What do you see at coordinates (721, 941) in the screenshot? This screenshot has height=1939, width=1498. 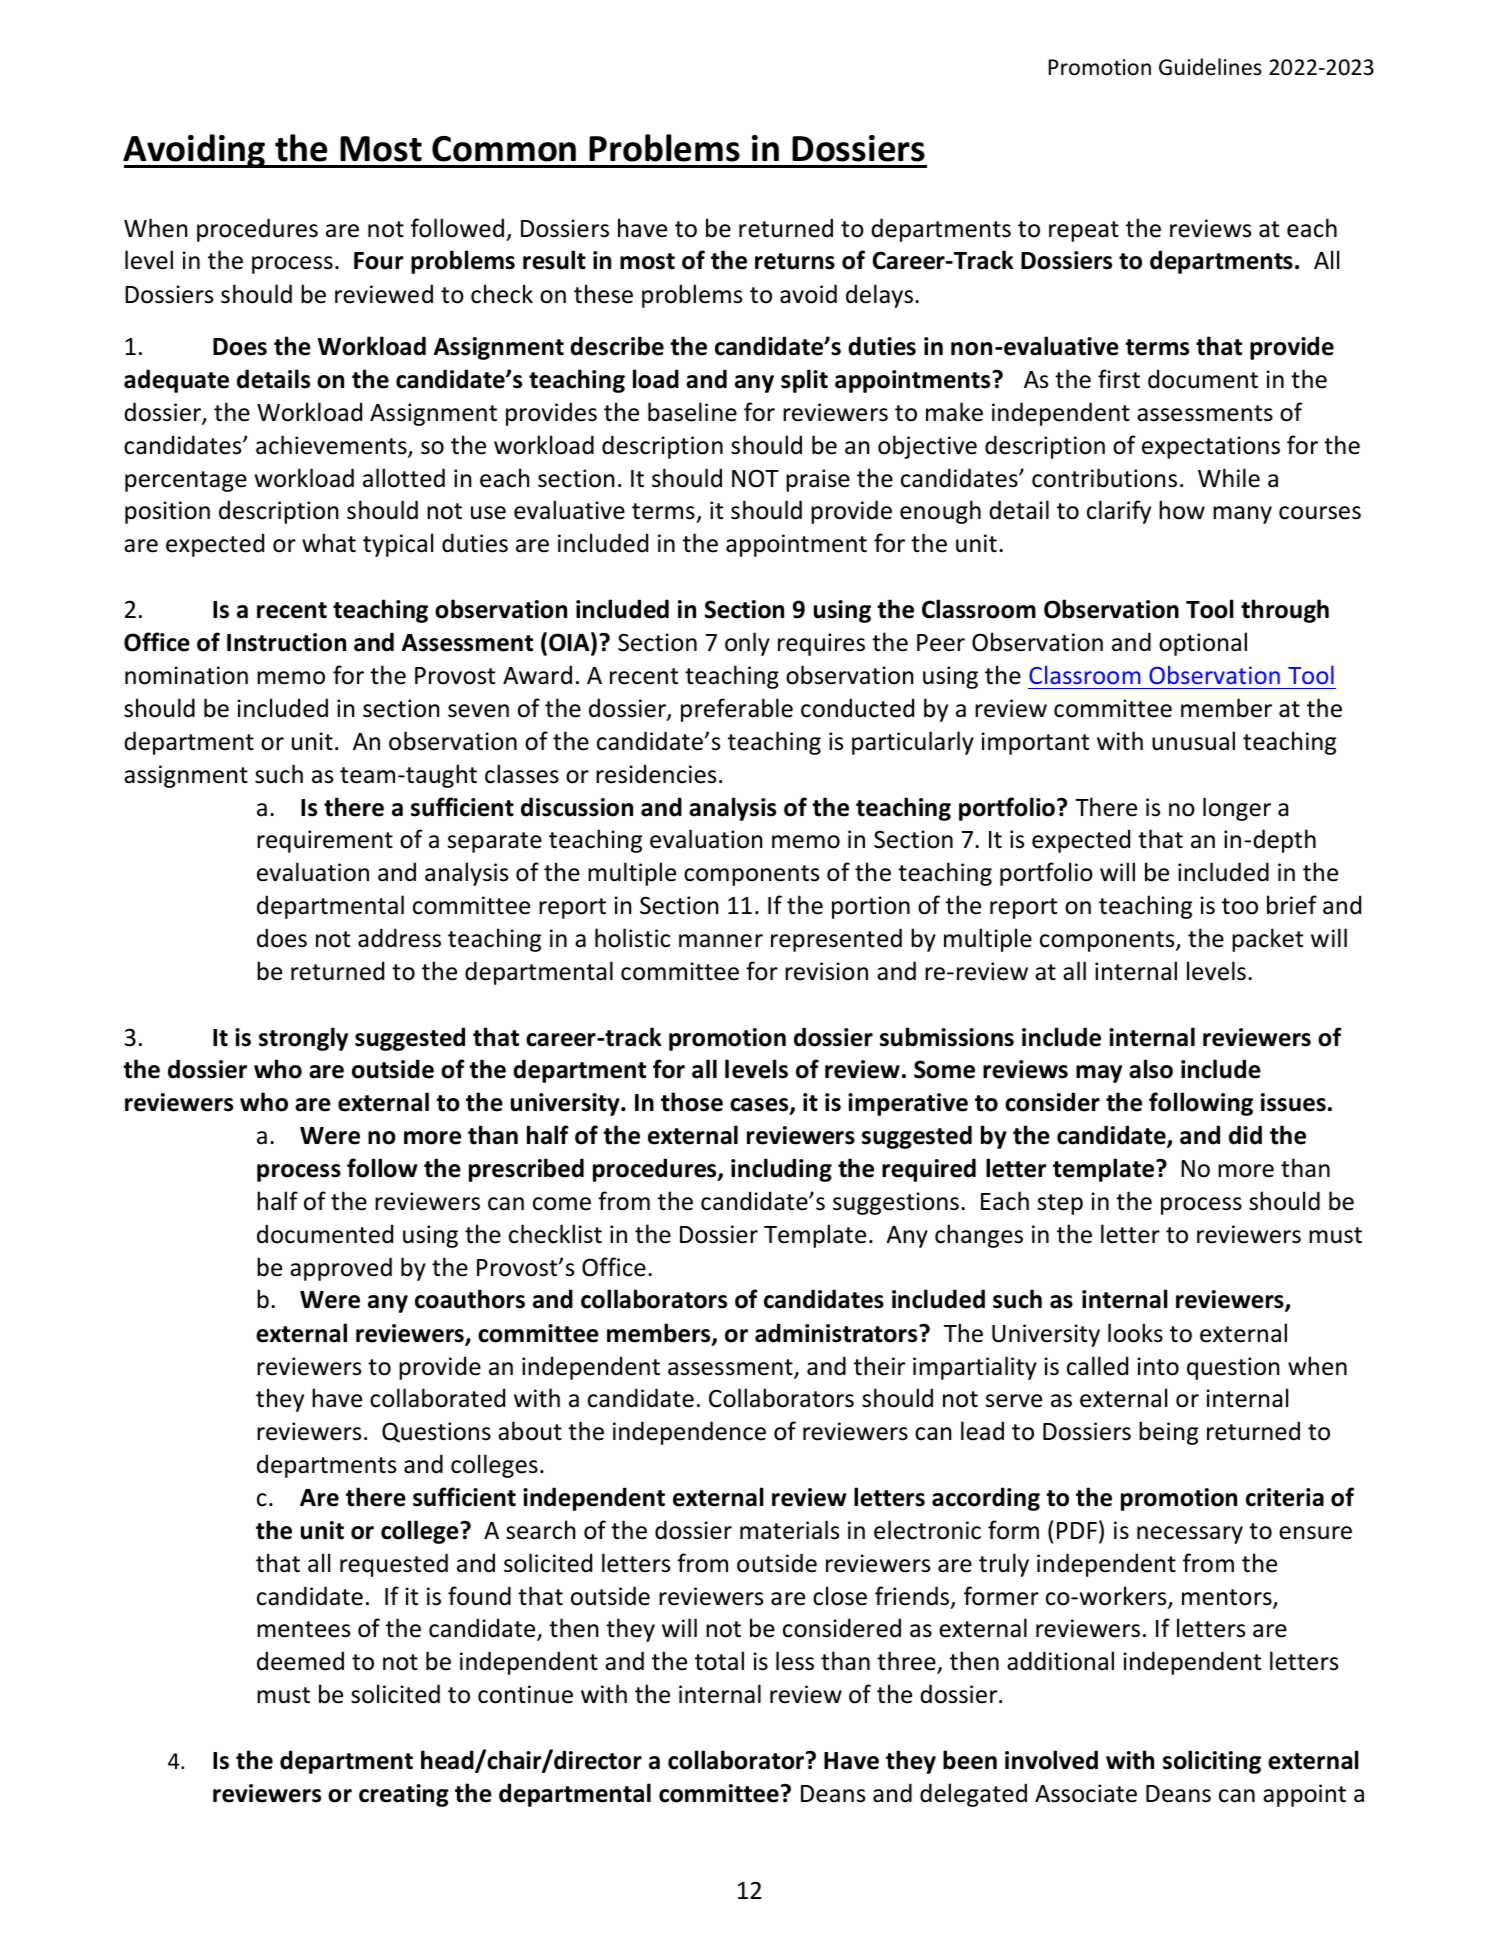 I see `manner` at bounding box center [721, 941].
